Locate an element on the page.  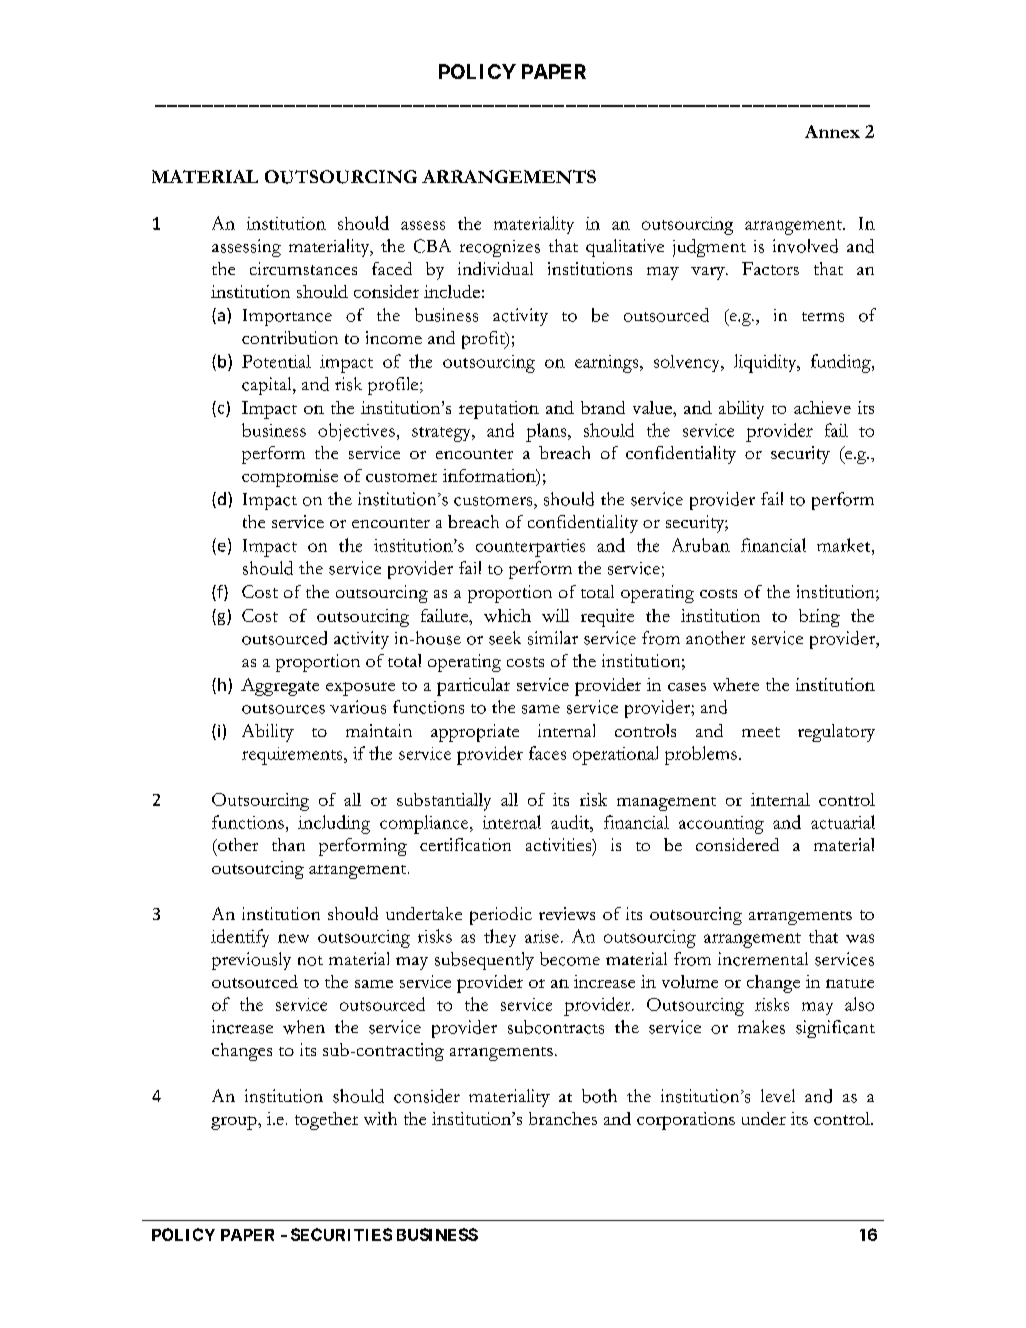
actuarial is located at coordinates (843, 822).
